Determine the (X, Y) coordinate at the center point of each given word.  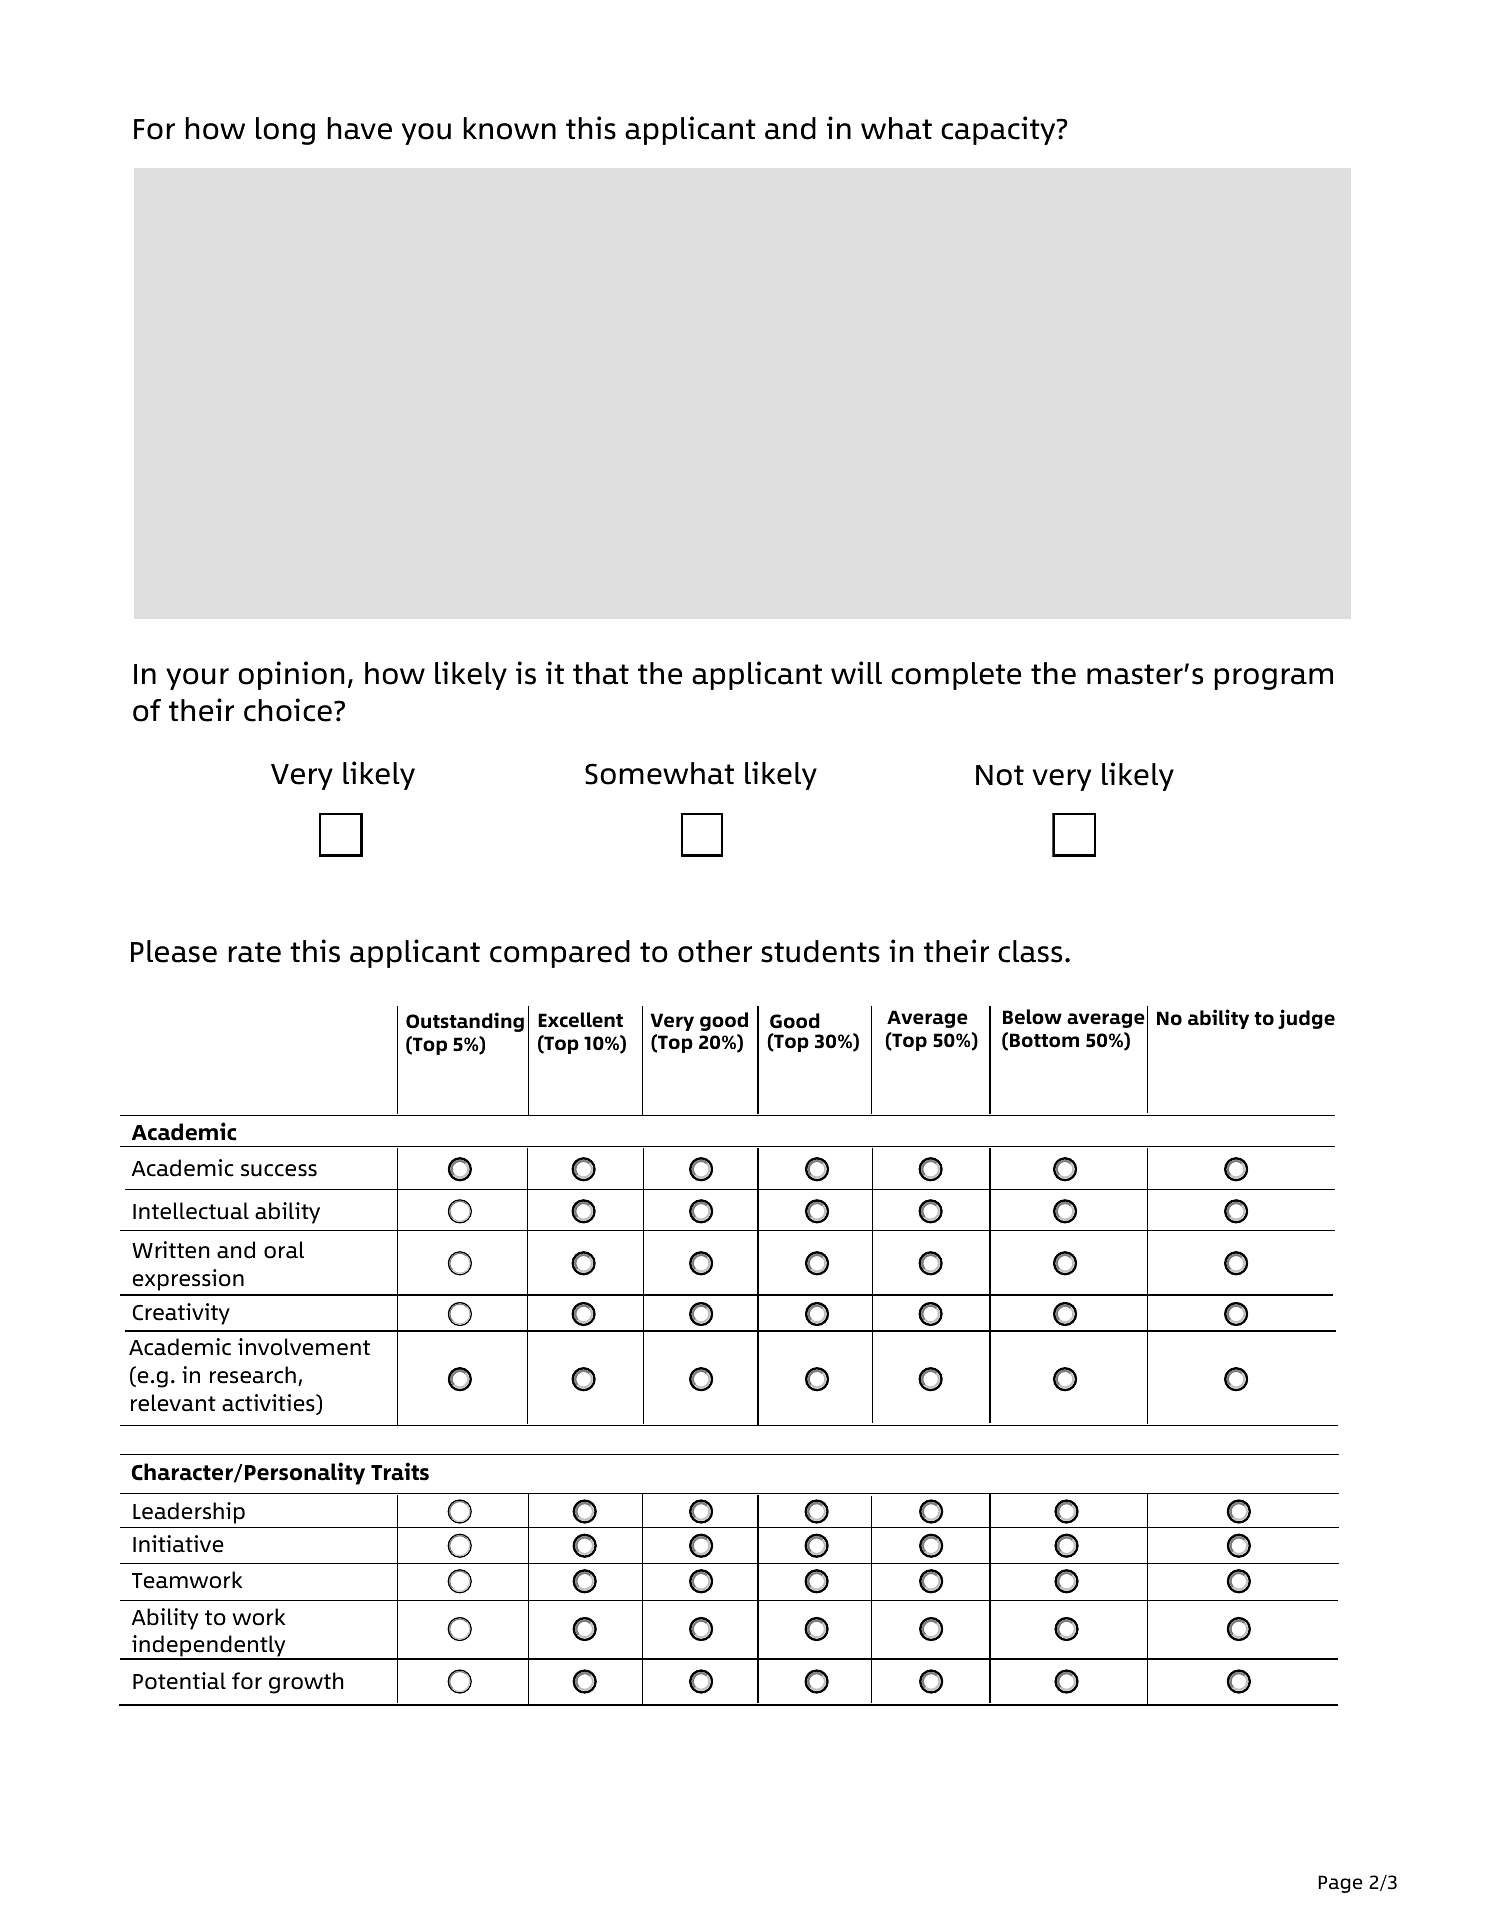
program (1274, 679)
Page (1340, 1884)
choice (288, 710)
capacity (999, 130)
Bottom (1044, 1040)
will (856, 672)
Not (1000, 775)
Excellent (580, 1020)
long (285, 131)
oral (284, 1250)
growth (306, 1683)
